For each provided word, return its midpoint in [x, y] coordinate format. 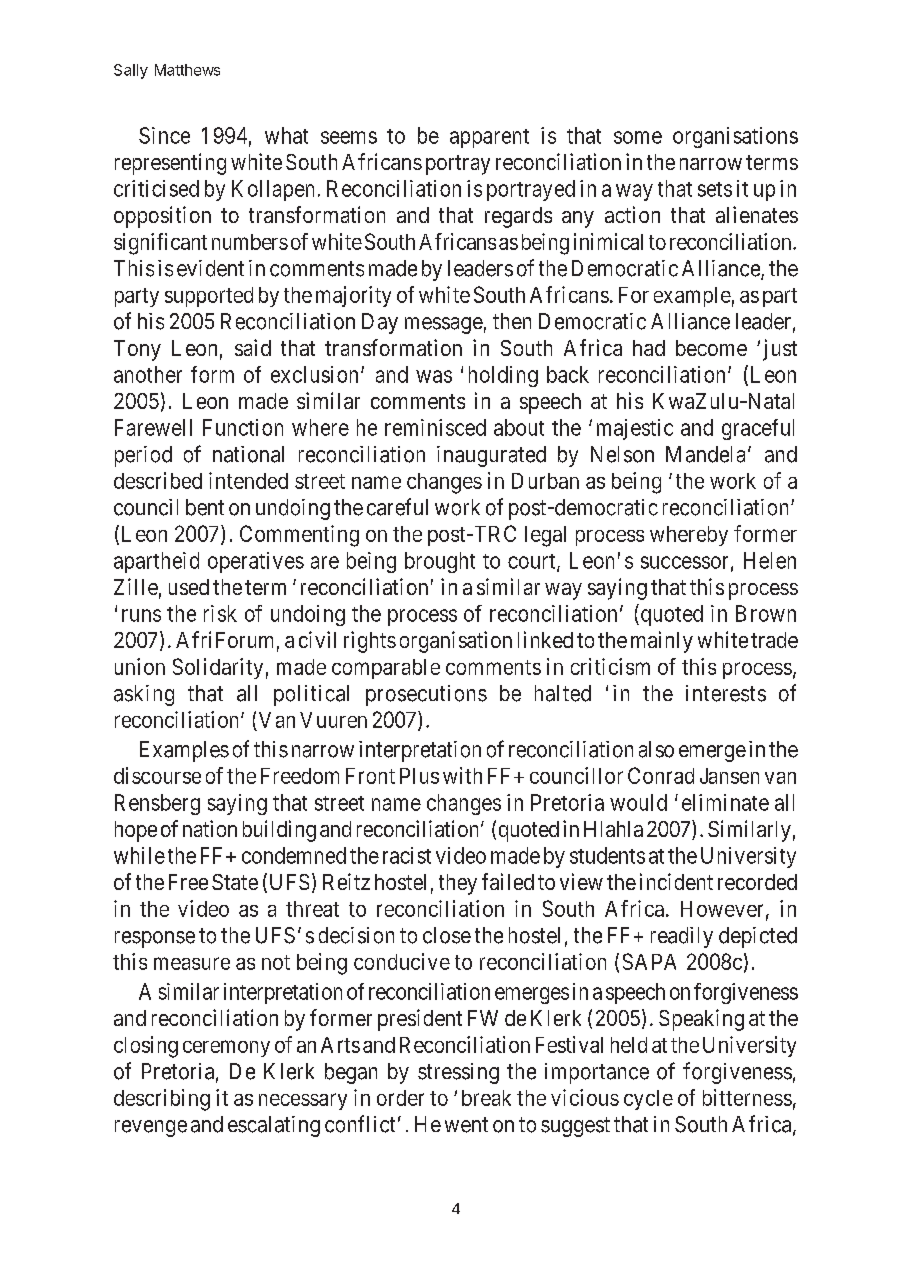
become [711, 348]
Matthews [187, 70]
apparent [489, 138]
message [444, 325]
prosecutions [426, 695]
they [458, 884]
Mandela [705, 454]
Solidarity [218, 668]
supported [209, 297]
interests [726, 693]
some [638, 137]
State [235, 882]
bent [205, 507]
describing [162, 1100]
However [722, 909]
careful [397, 507]
